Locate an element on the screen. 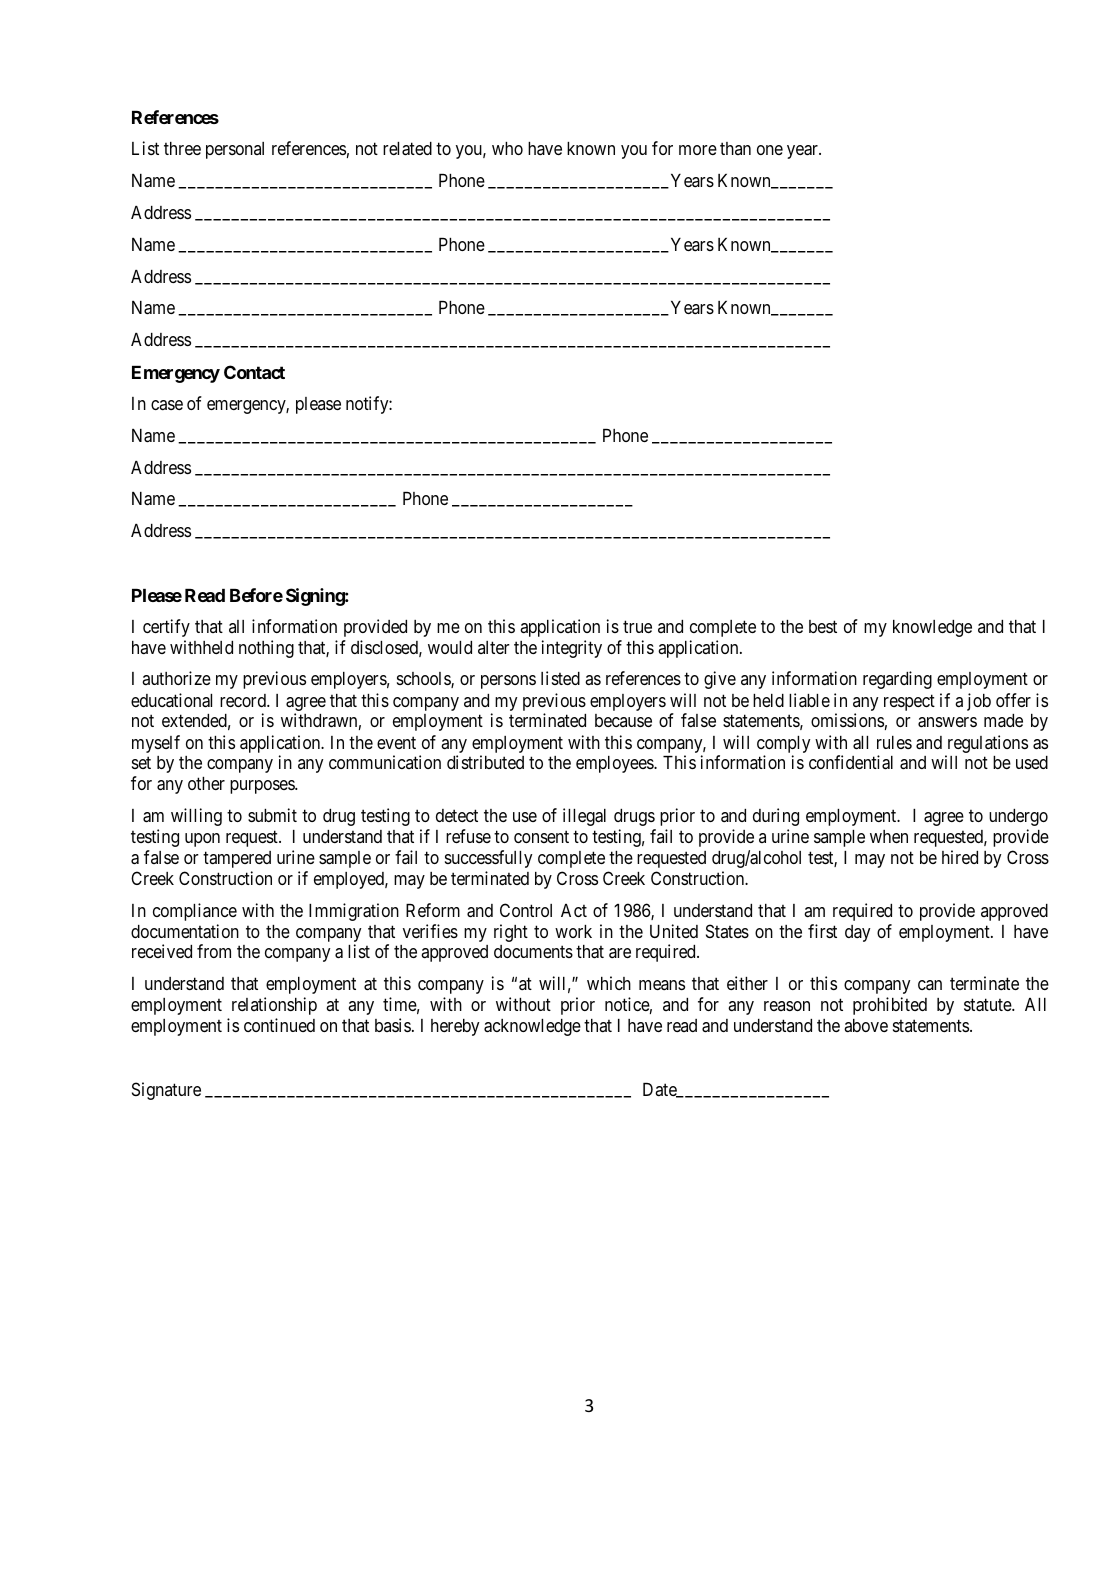 The height and width of the screenshot is (1574, 1112). nothing is located at coordinates (266, 649).
